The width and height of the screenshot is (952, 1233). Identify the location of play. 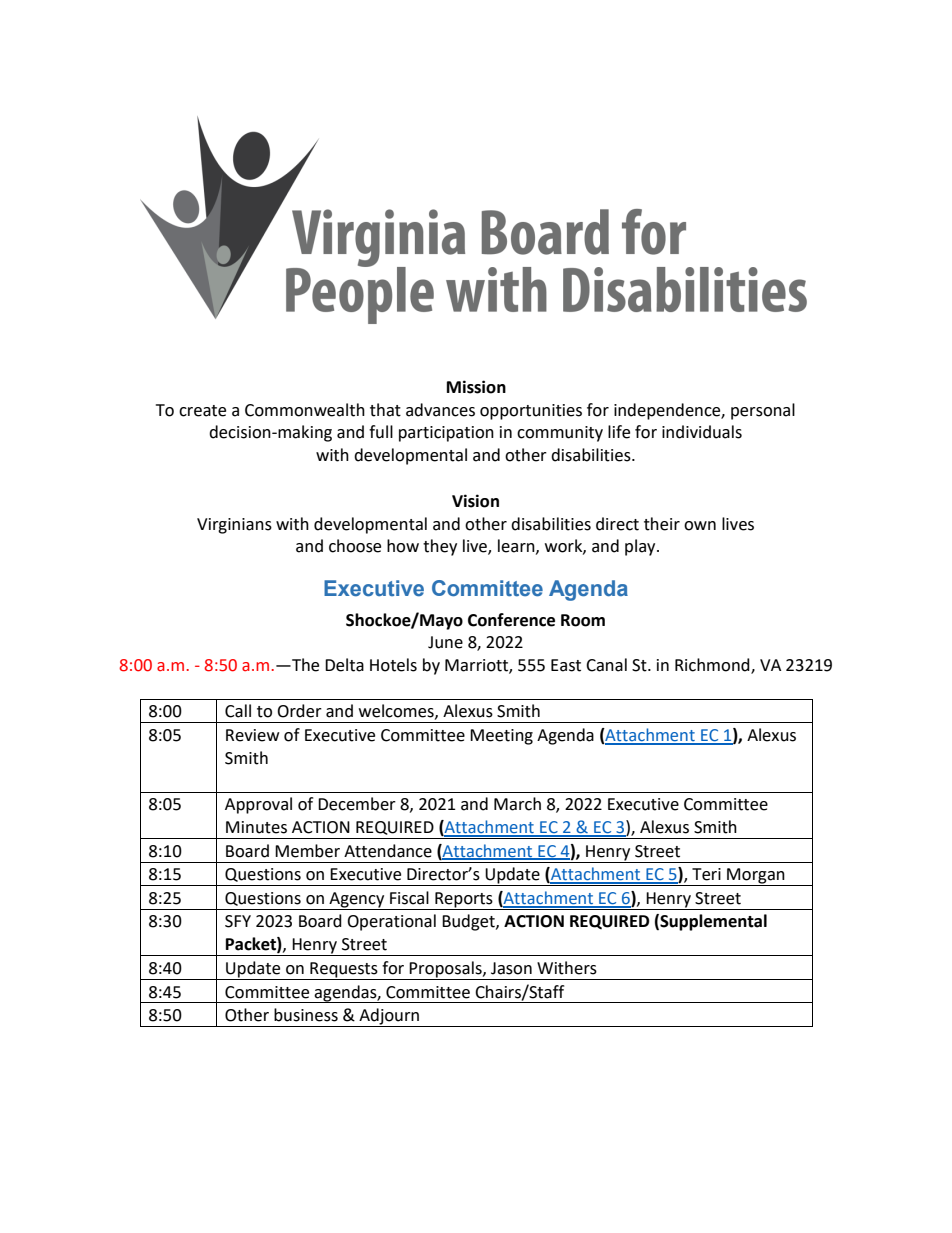
(641, 547).
